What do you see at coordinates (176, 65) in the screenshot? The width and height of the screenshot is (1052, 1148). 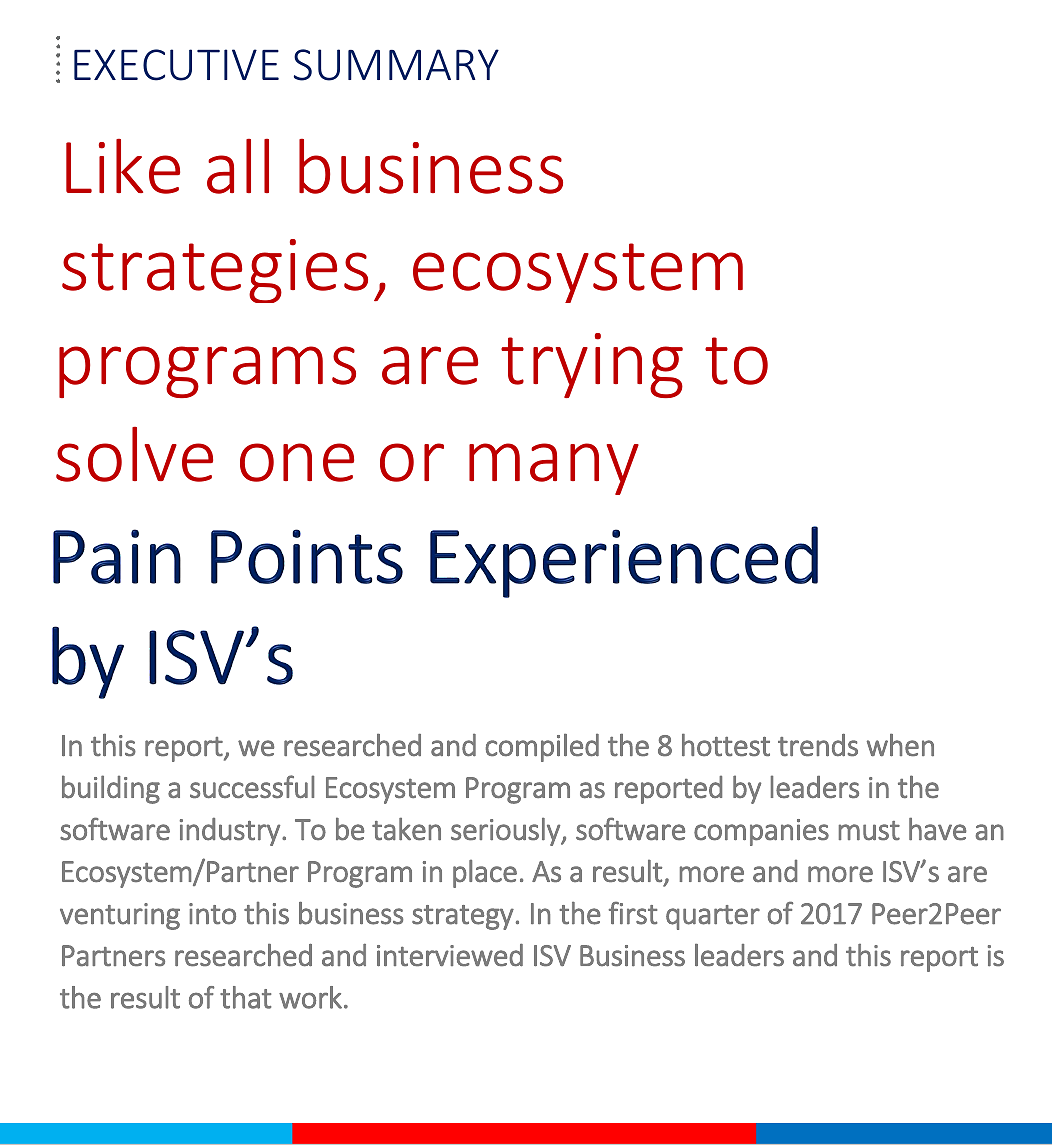 I see `EXECUTIVE` at bounding box center [176, 65].
